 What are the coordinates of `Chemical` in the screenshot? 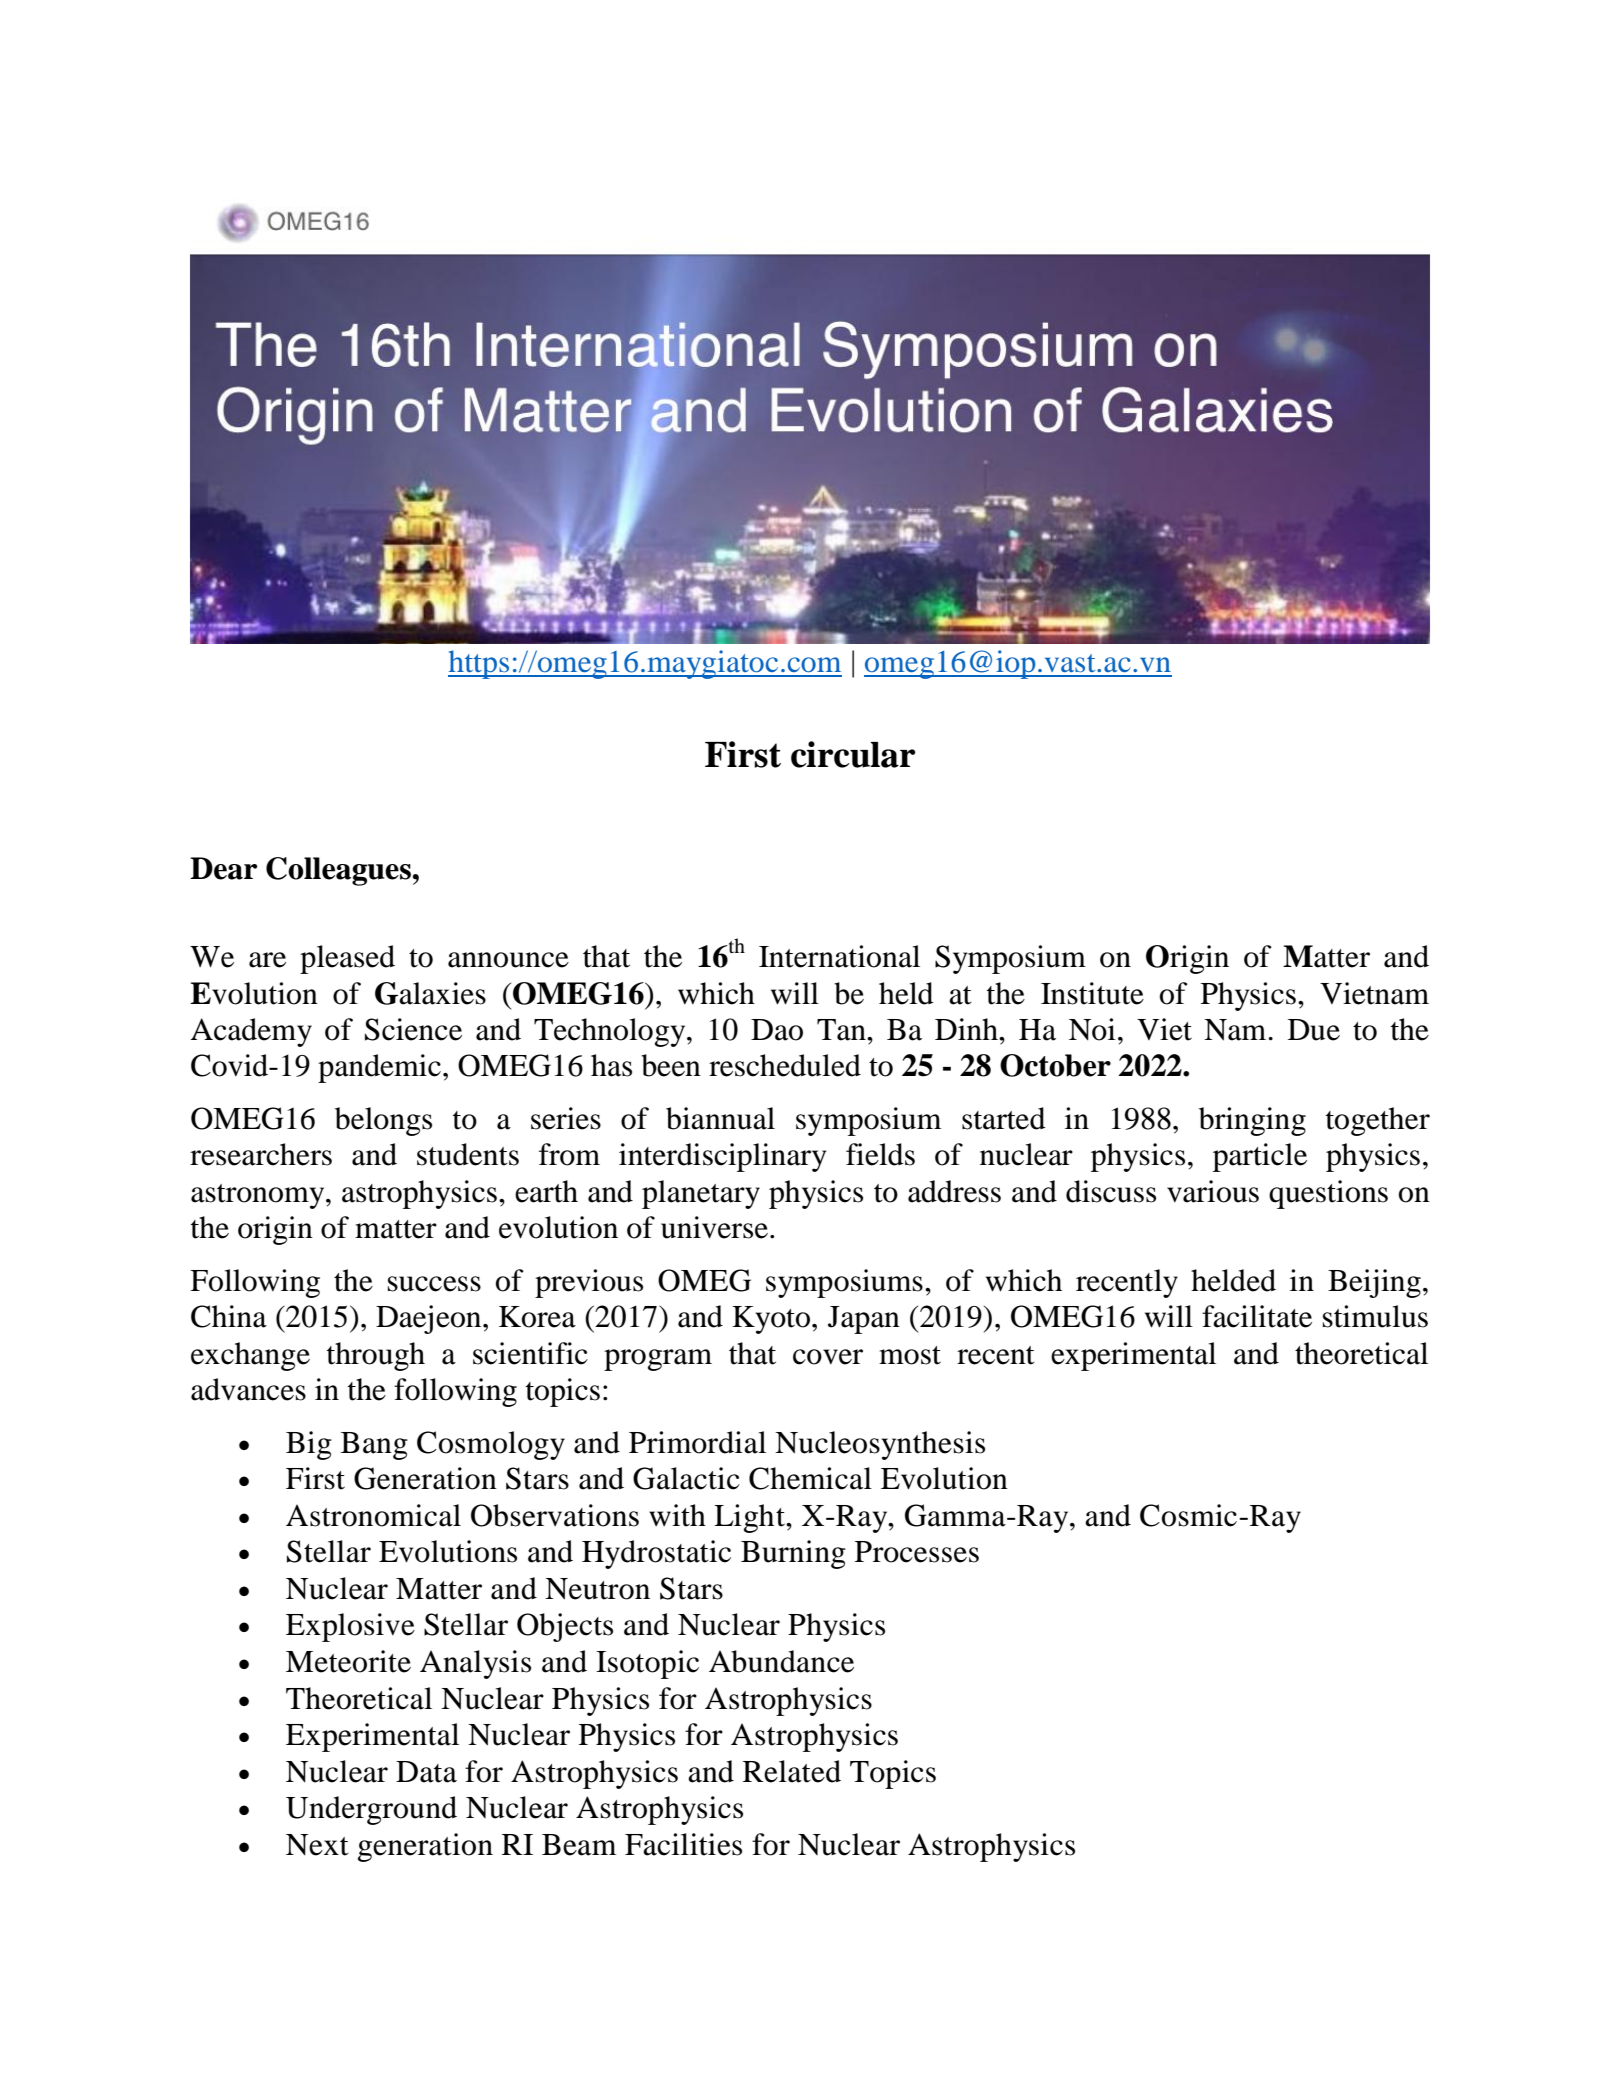 It's located at (810, 1478).
